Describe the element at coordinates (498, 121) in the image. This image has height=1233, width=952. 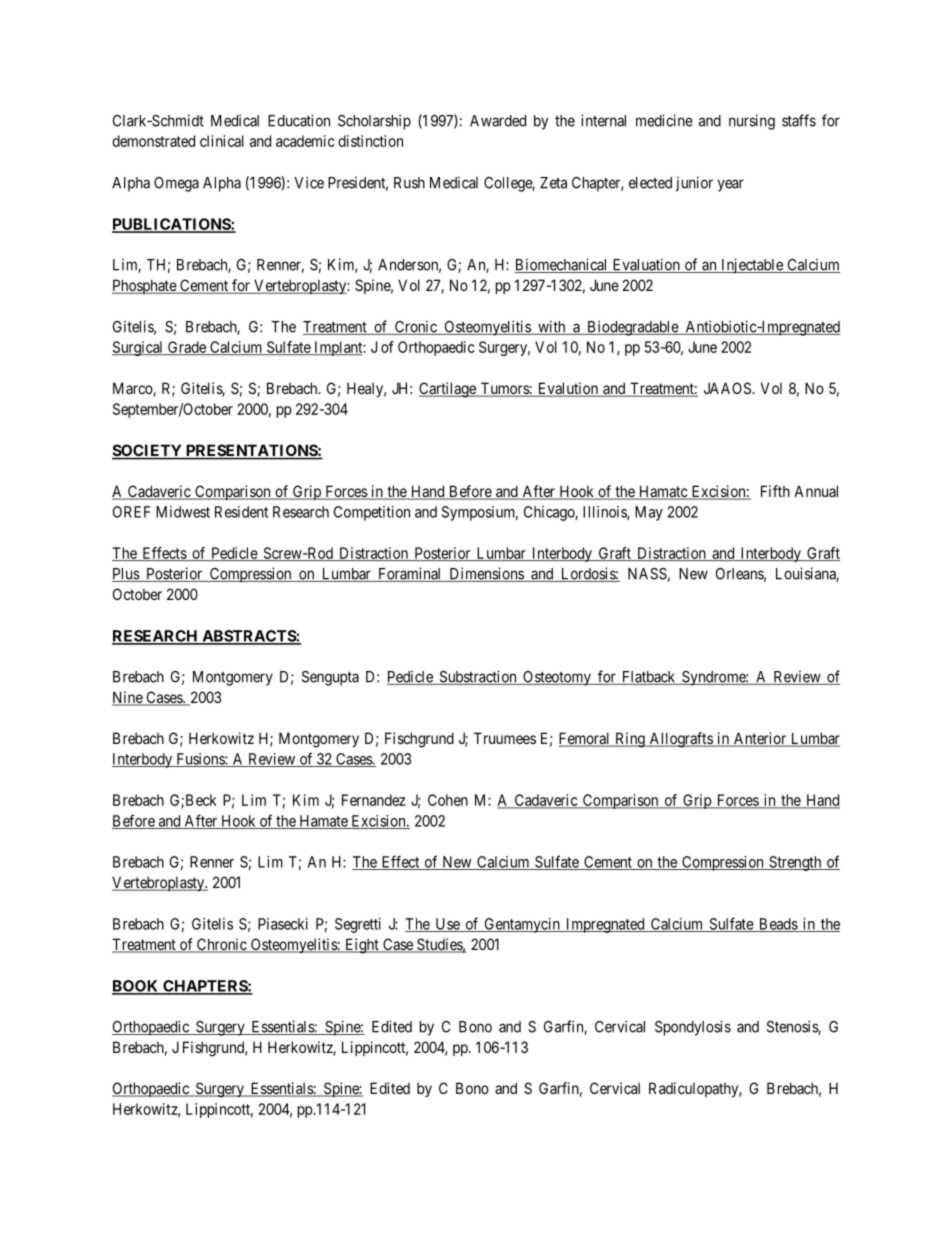
I see `Awarded` at that location.
